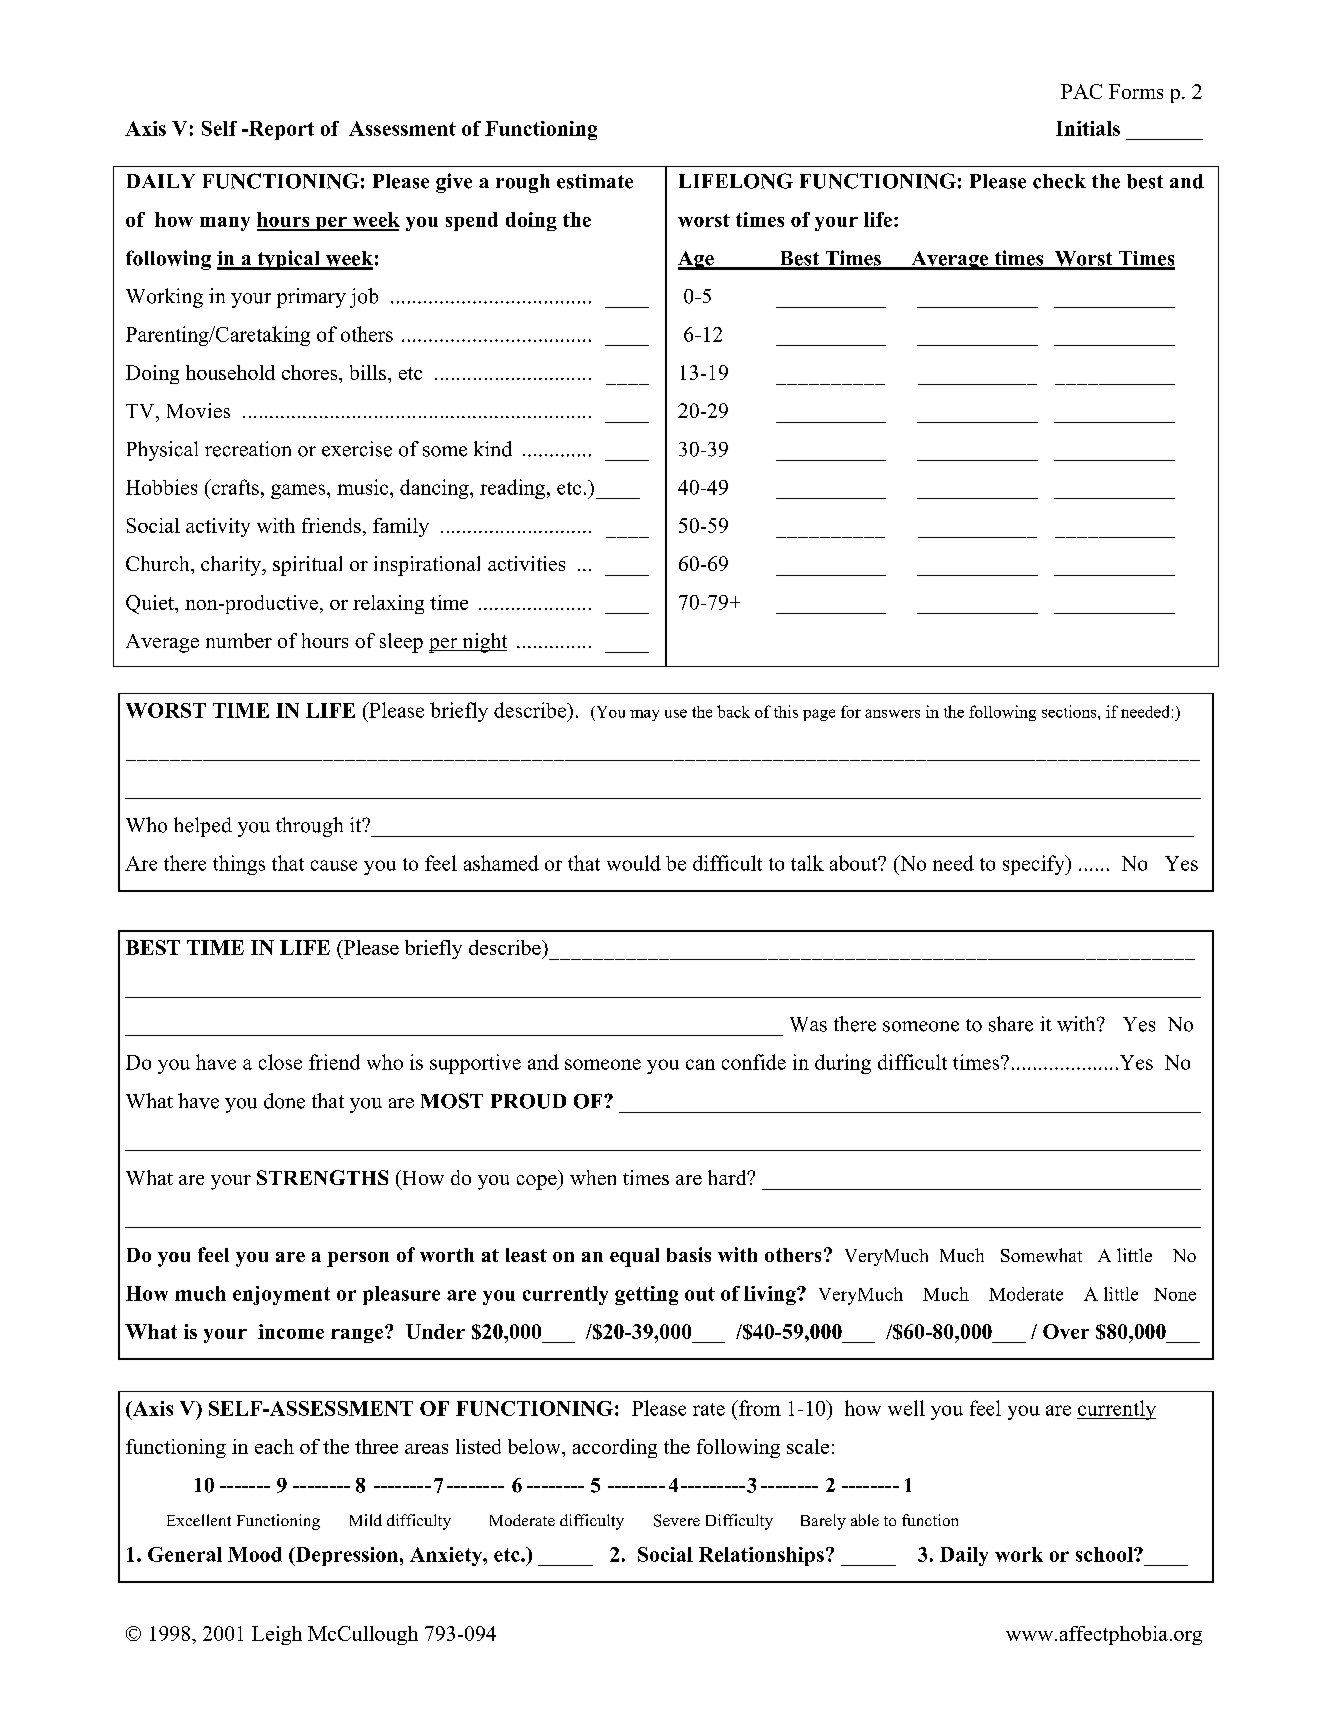 The height and width of the image is (1724, 1332). I want to click on estimate, so click(595, 181).
